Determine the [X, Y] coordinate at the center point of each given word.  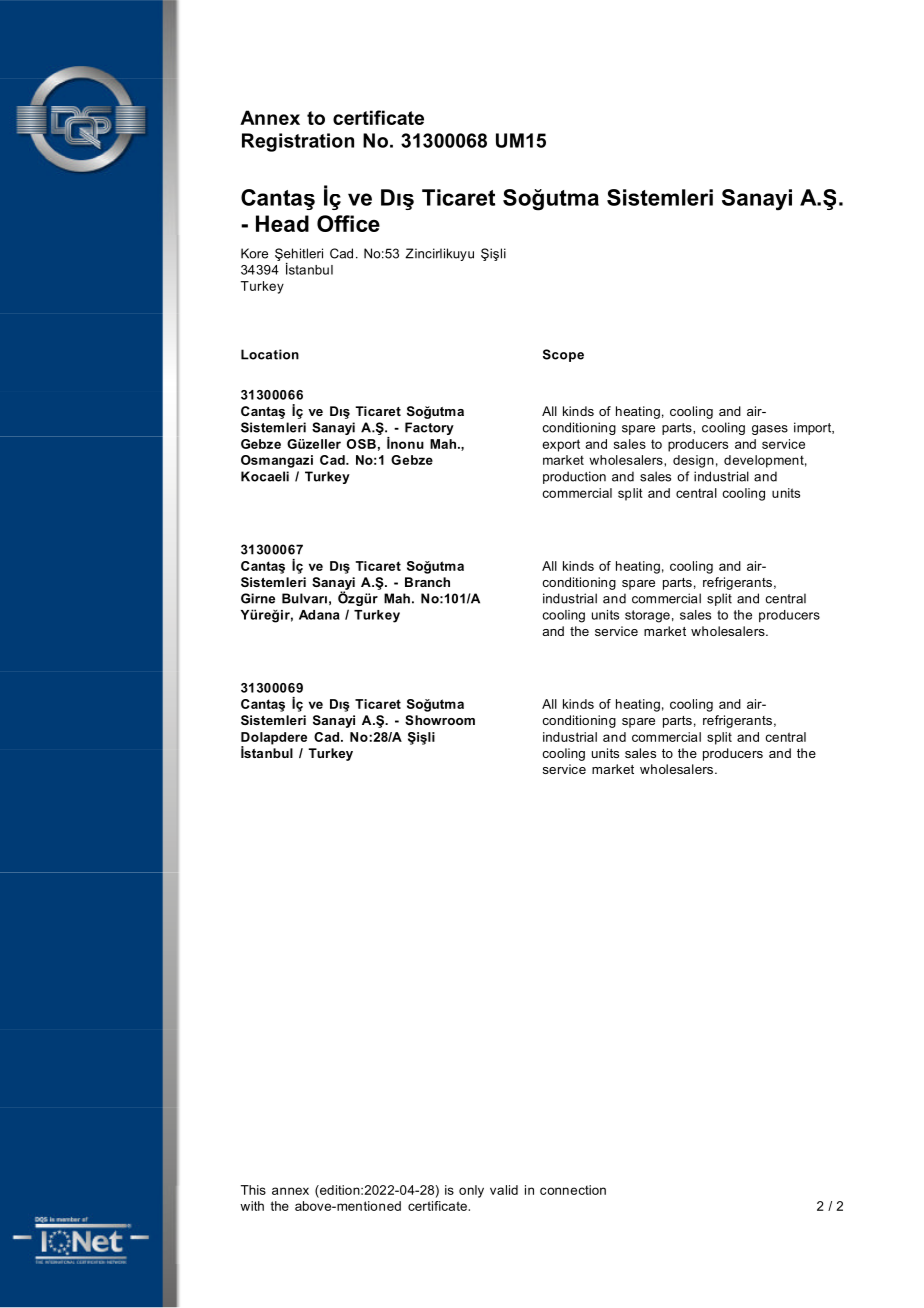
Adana [319, 615]
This [253, 1190]
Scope [563, 355]
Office [348, 223]
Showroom [440, 720]
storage [647, 616]
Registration [298, 142]
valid [504, 1190]
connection [573, 1190]
